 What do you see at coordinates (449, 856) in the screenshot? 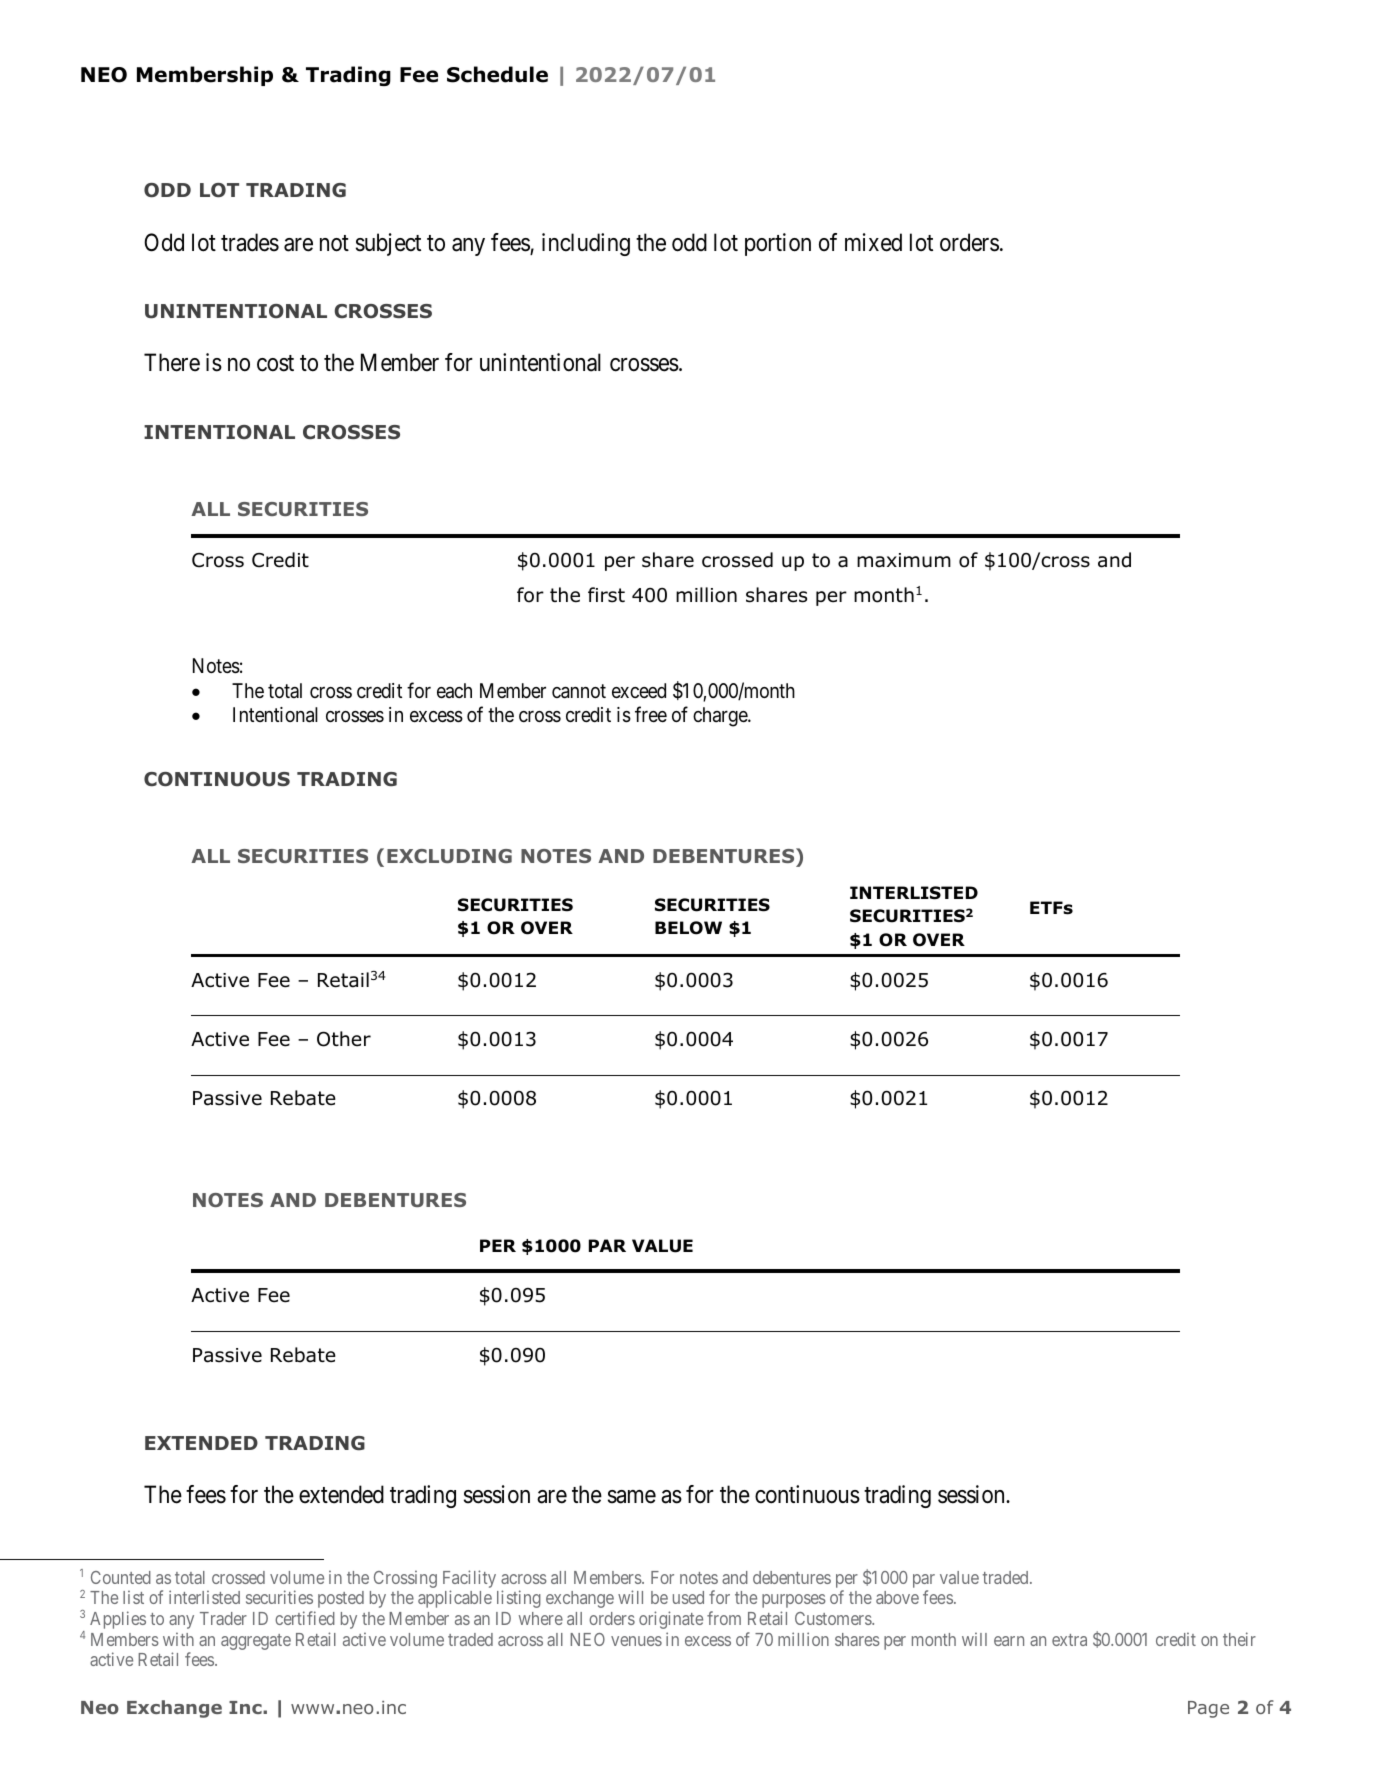
I see `EXCLUDING` at bounding box center [449, 856].
